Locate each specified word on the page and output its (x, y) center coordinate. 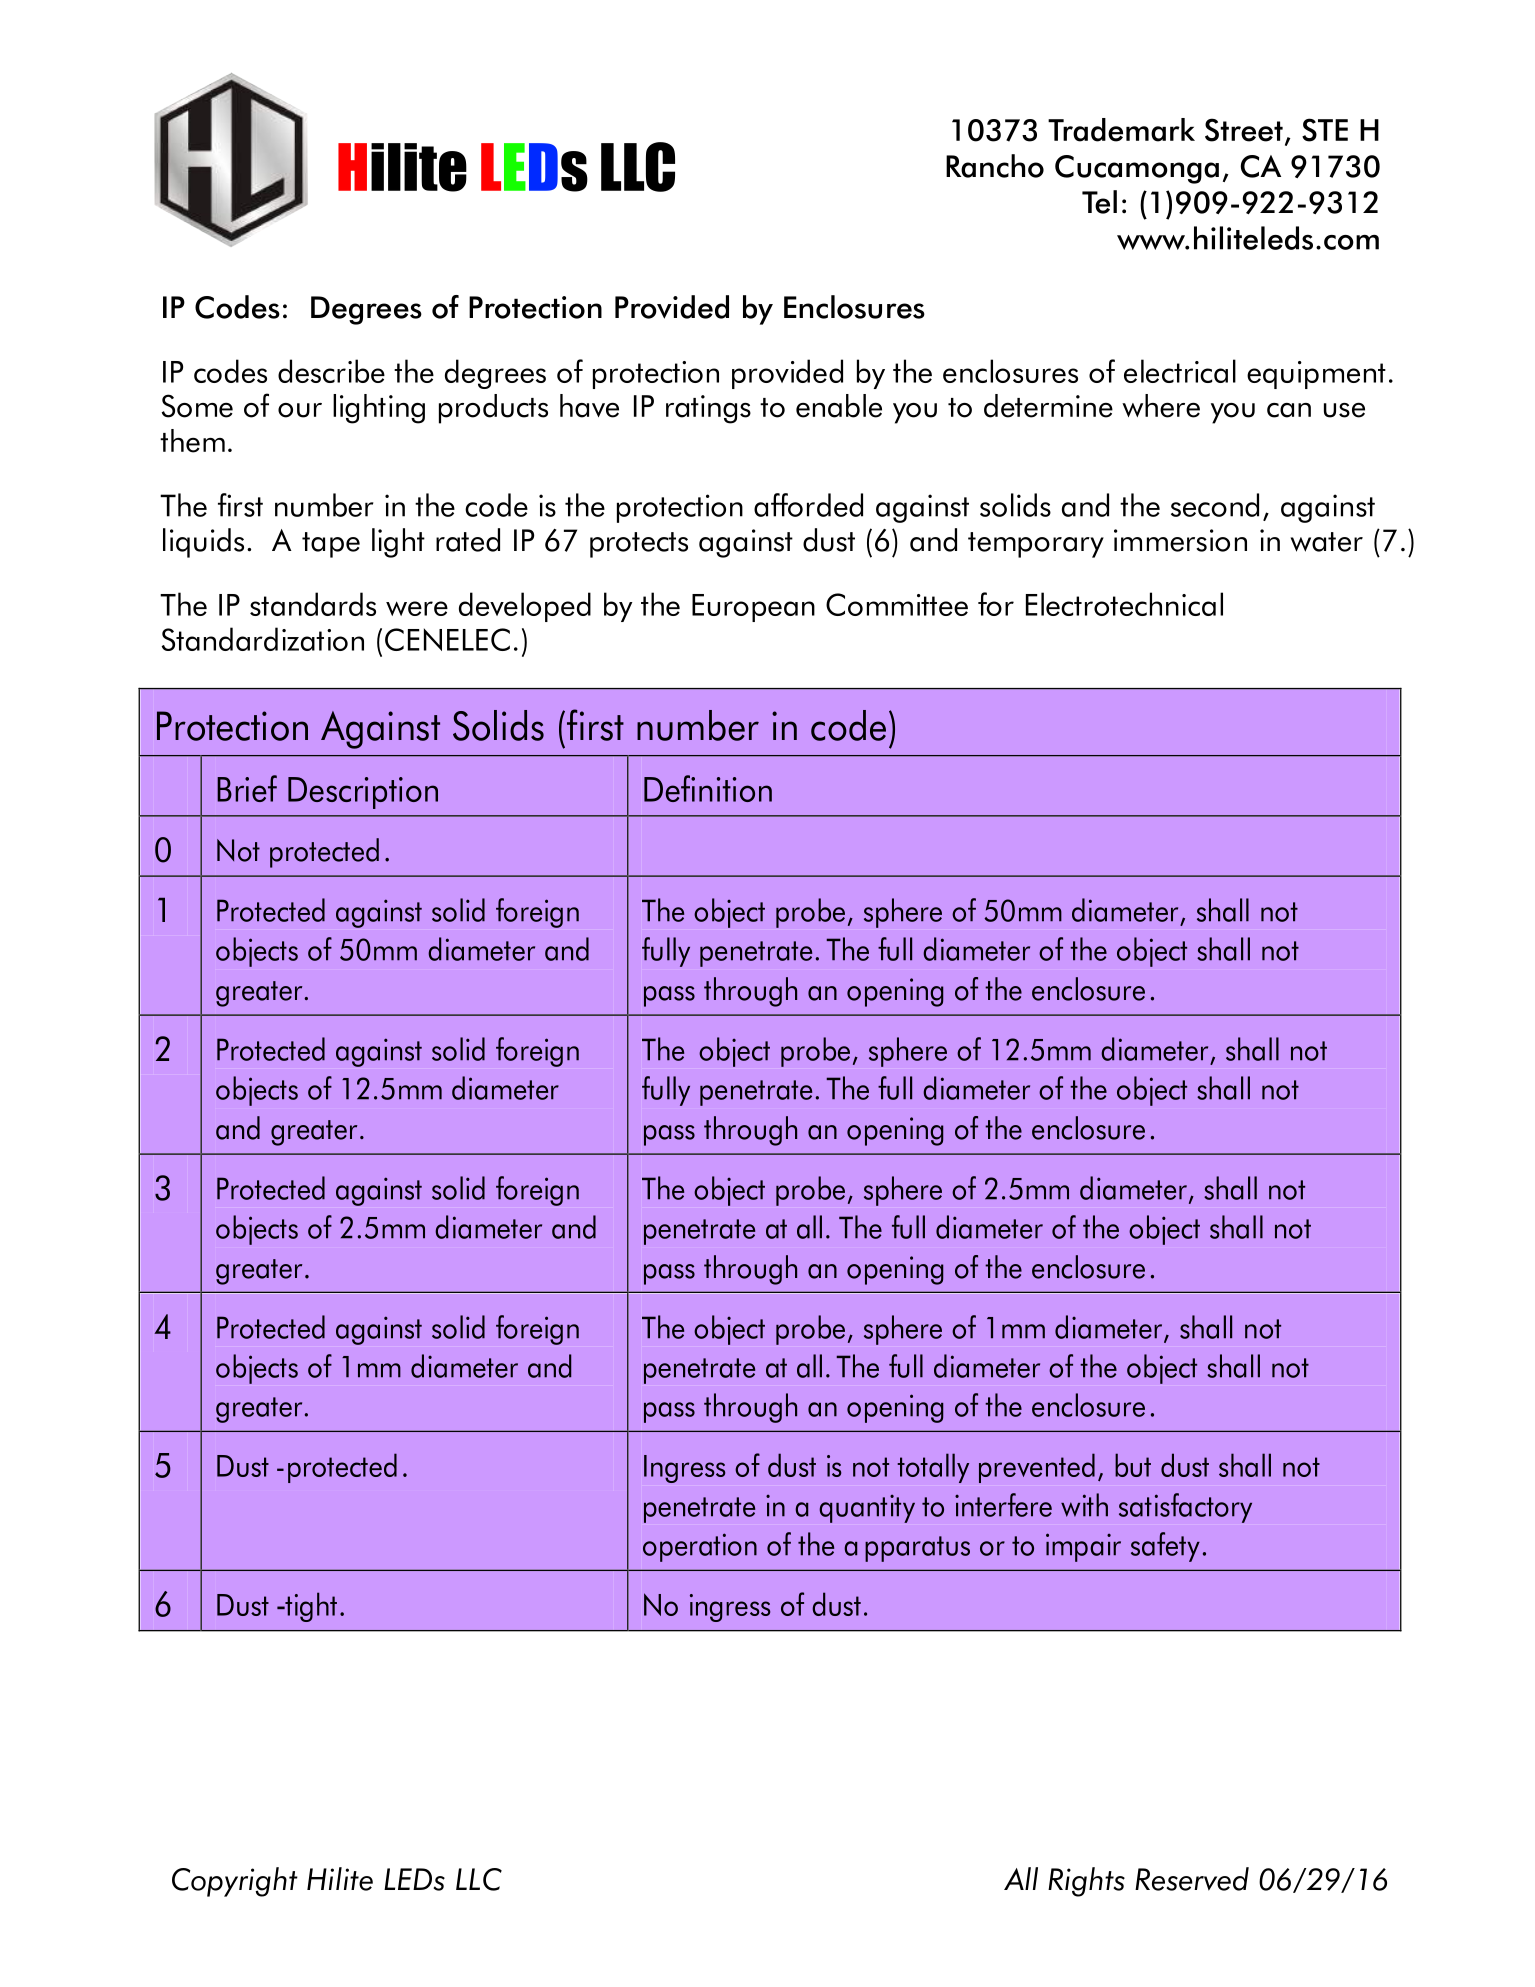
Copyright (235, 1882)
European (753, 608)
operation (700, 1547)
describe (331, 371)
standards (313, 604)
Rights (1086, 1882)
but (1133, 1465)
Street (1244, 130)
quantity (867, 1508)
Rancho (995, 166)
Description (363, 793)
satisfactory (1185, 1508)
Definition (708, 788)
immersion (1180, 540)
